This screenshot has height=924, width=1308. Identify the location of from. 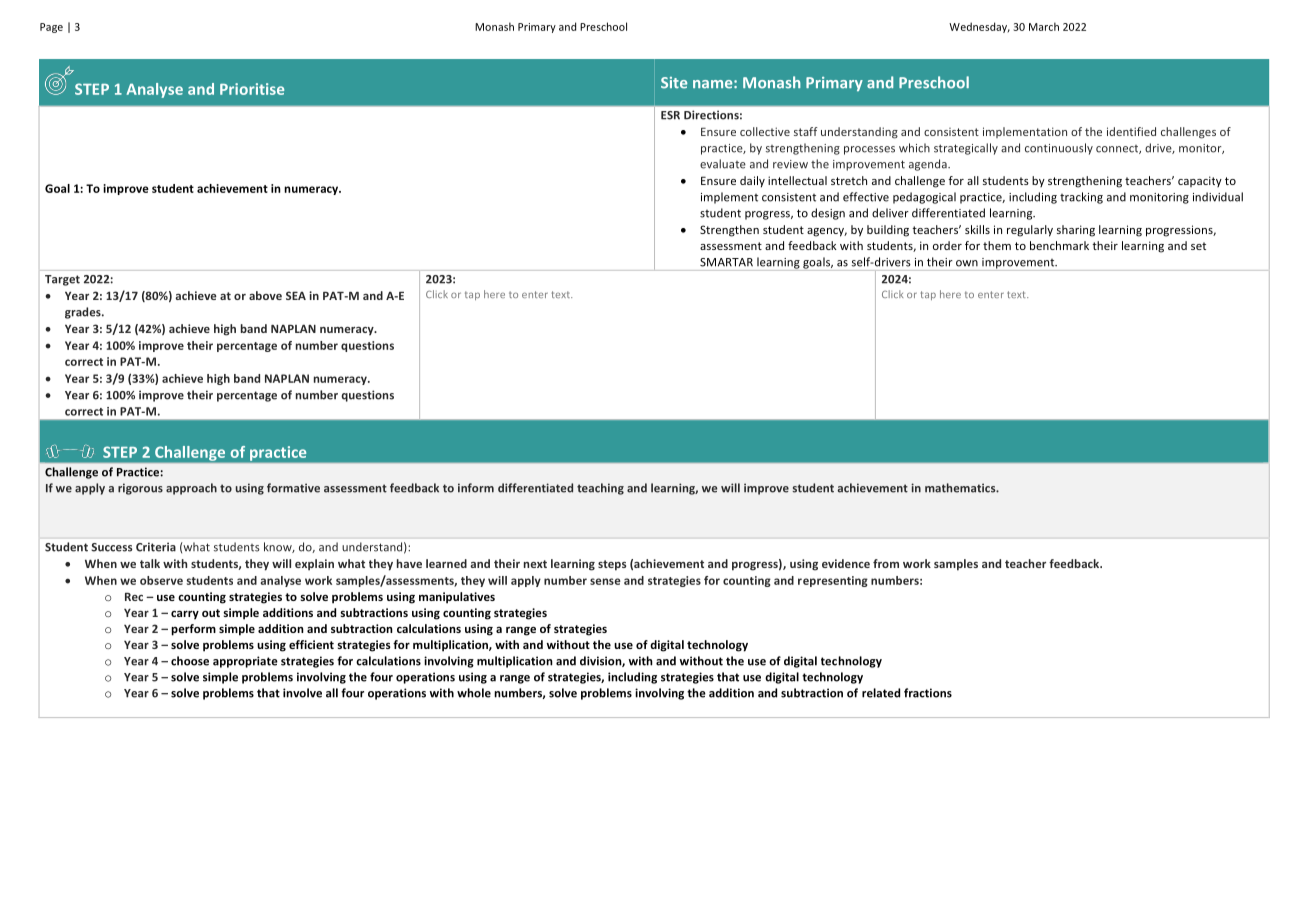
(886, 563).
